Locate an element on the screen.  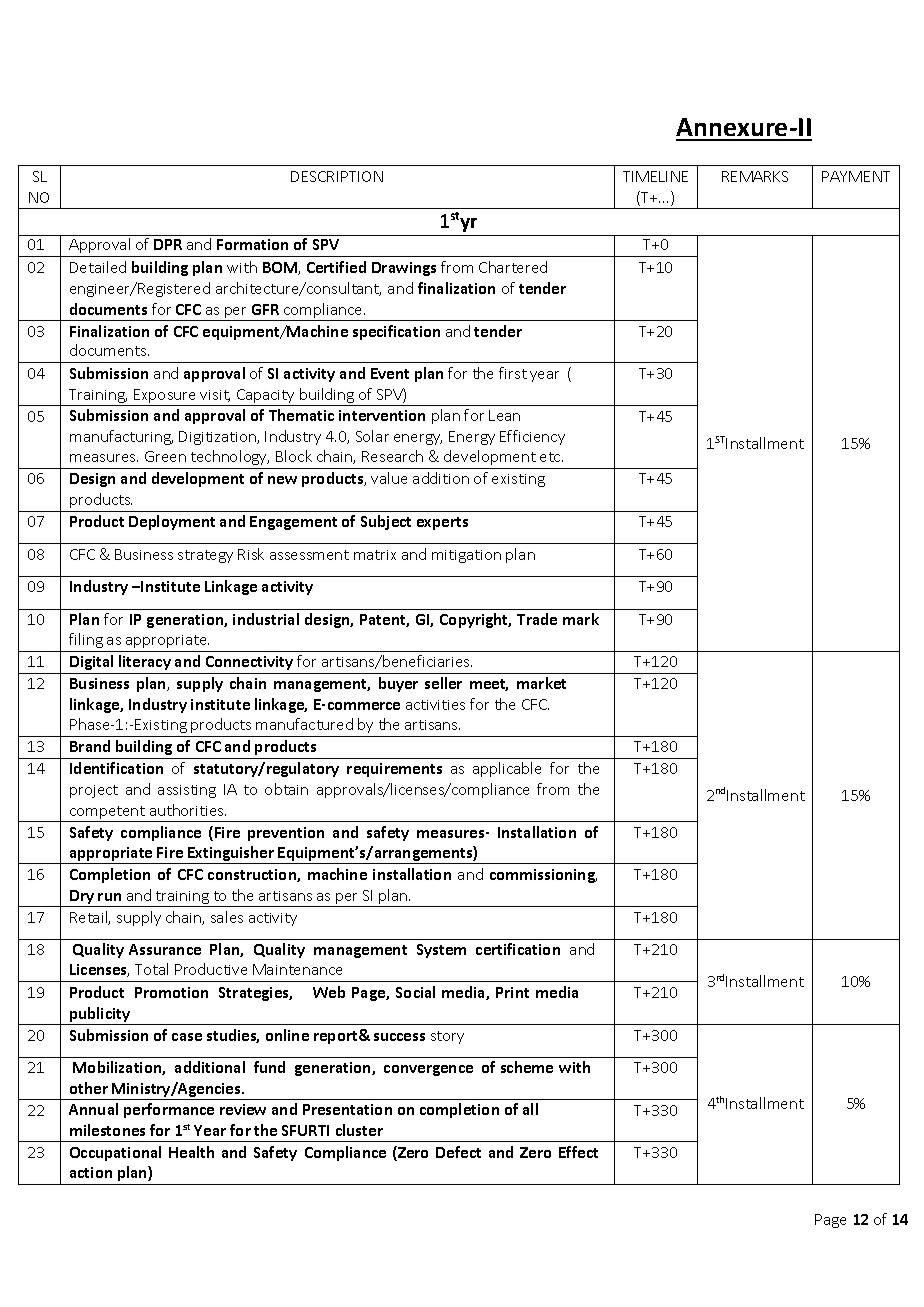
sales is located at coordinates (227, 917).
